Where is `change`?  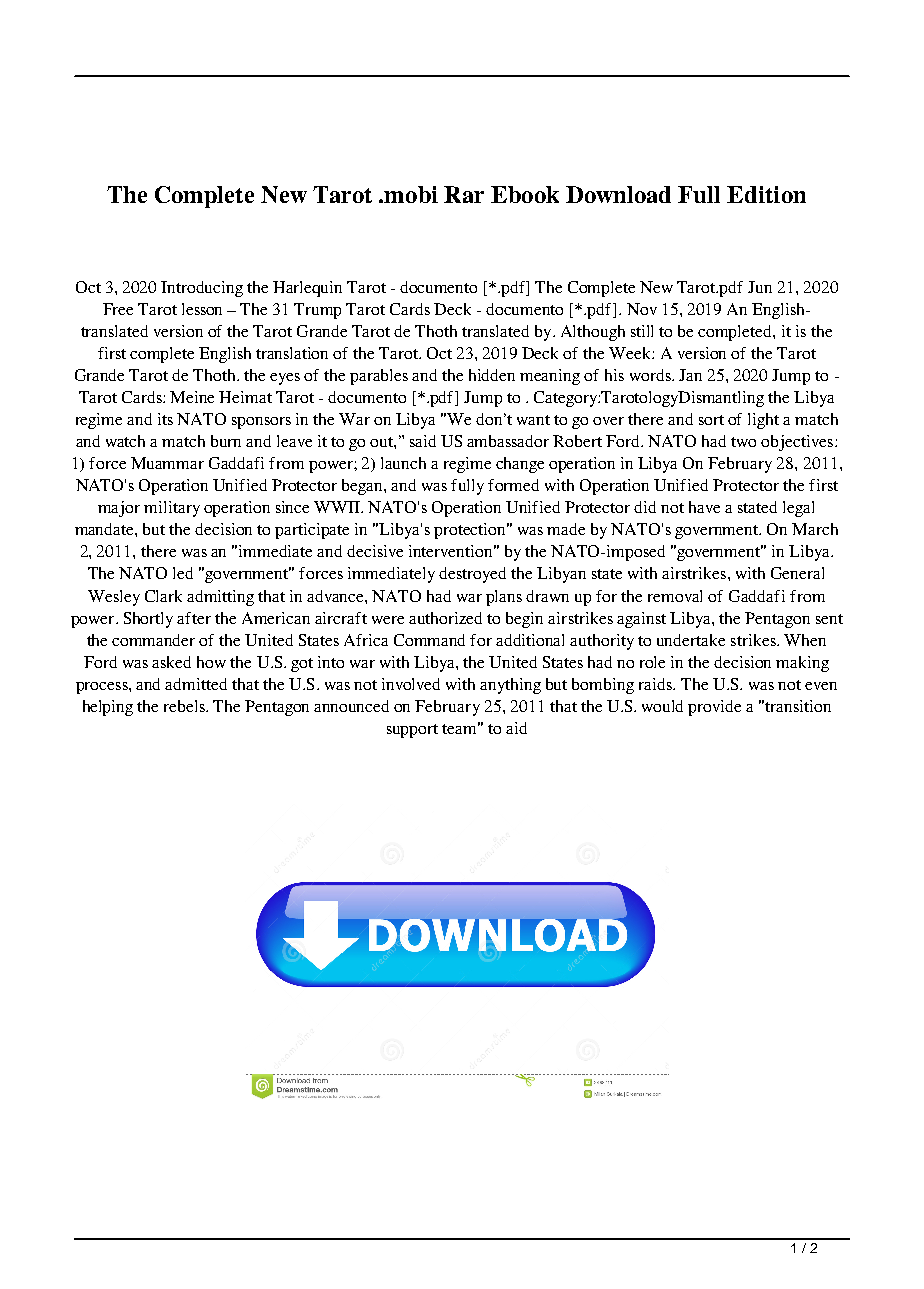
change is located at coordinates (520, 465).
